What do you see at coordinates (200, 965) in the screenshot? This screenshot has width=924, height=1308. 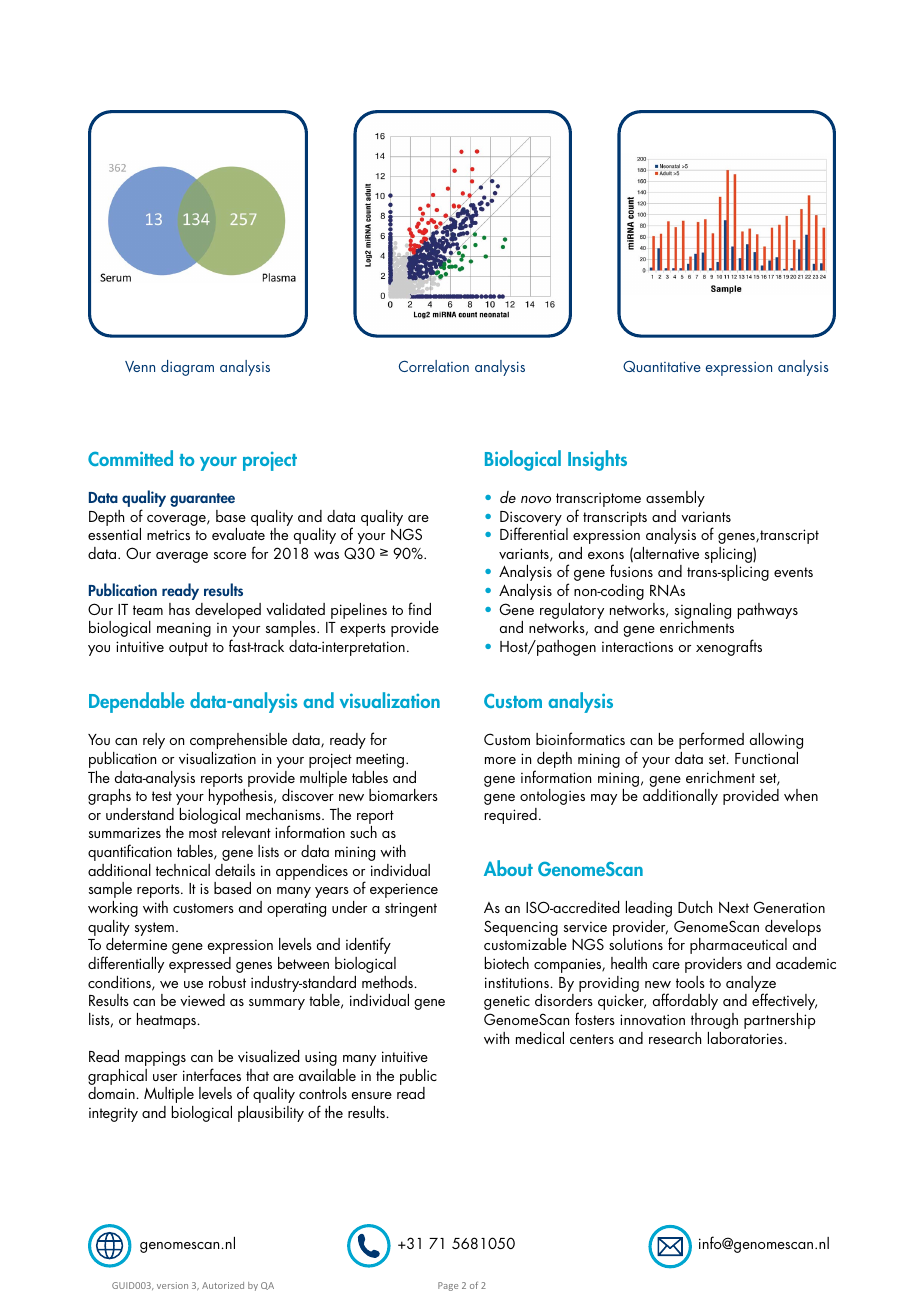 I see `expressed` at bounding box center [200, 965].
